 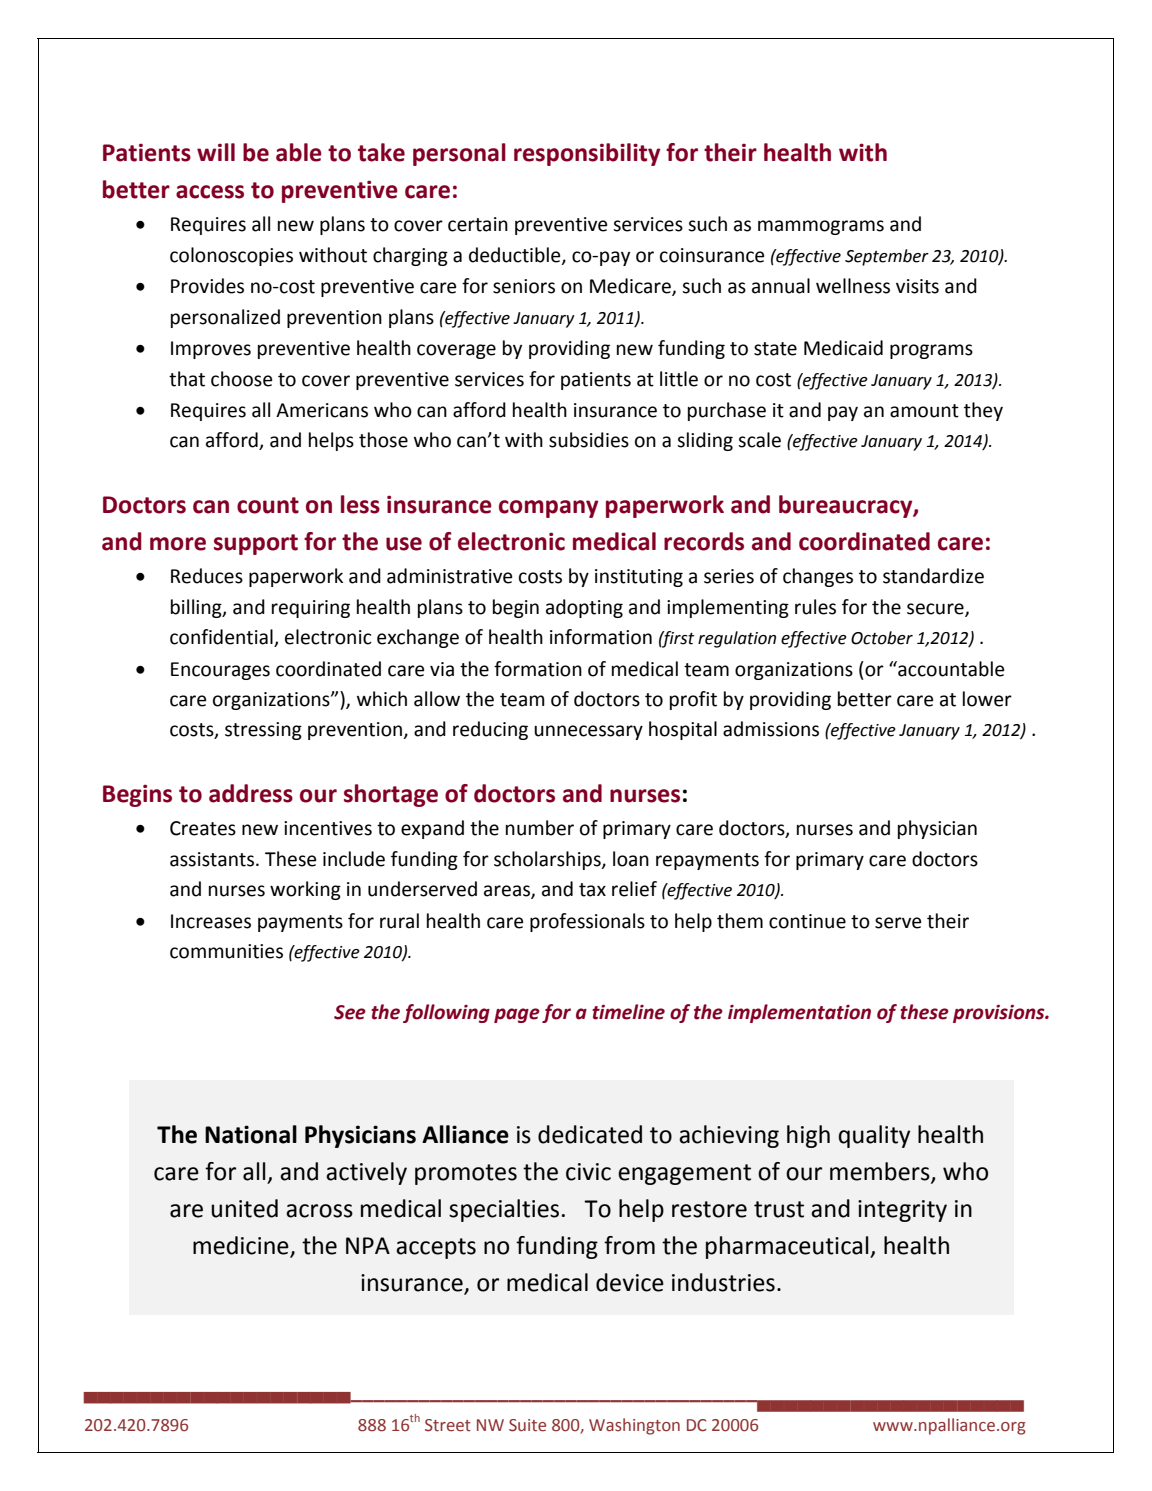 I want to click on standardize, so click(x=933, y=576).
